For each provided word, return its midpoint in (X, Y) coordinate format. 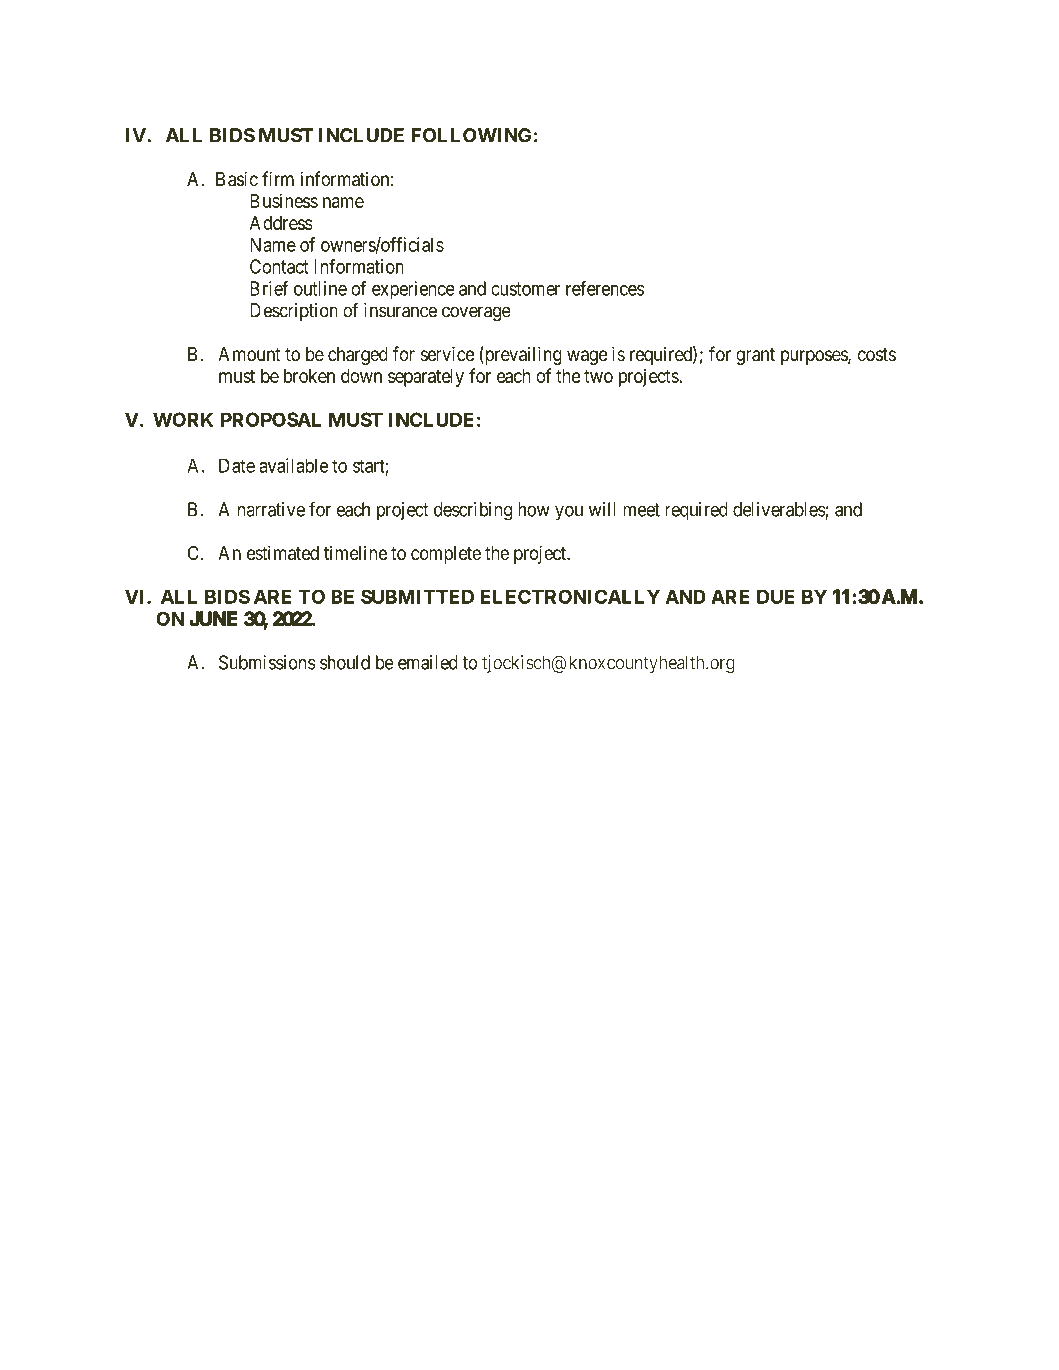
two (598, 376)
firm (278, 178)
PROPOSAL (271, 419)
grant (755, 356)
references (605, 288)
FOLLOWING (471, 135)
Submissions (267, 662)
